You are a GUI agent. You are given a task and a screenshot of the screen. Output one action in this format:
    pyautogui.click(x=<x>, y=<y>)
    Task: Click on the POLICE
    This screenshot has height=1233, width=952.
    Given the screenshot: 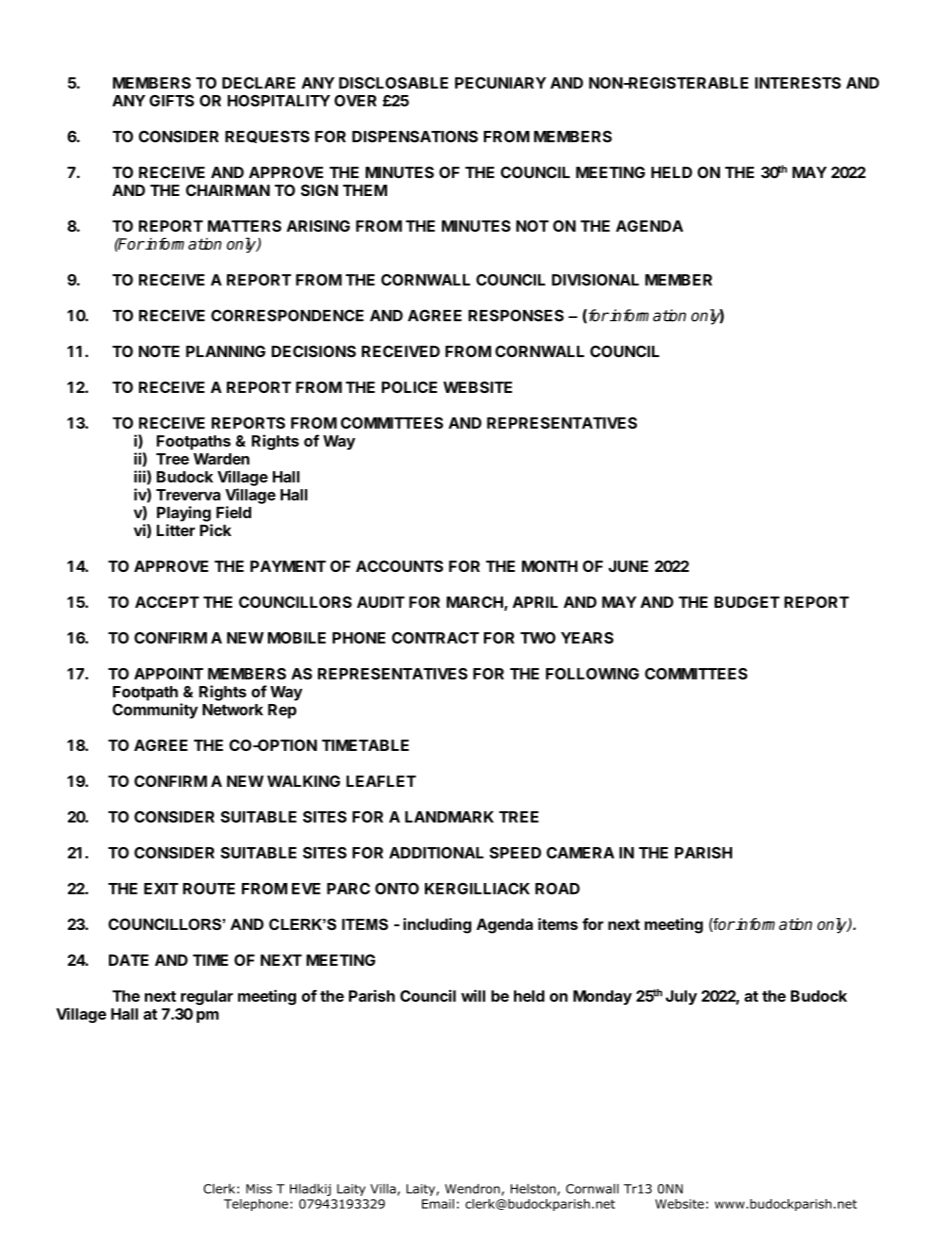 What is the action you would take?
    pyautogui.click(x=409, y=387)
